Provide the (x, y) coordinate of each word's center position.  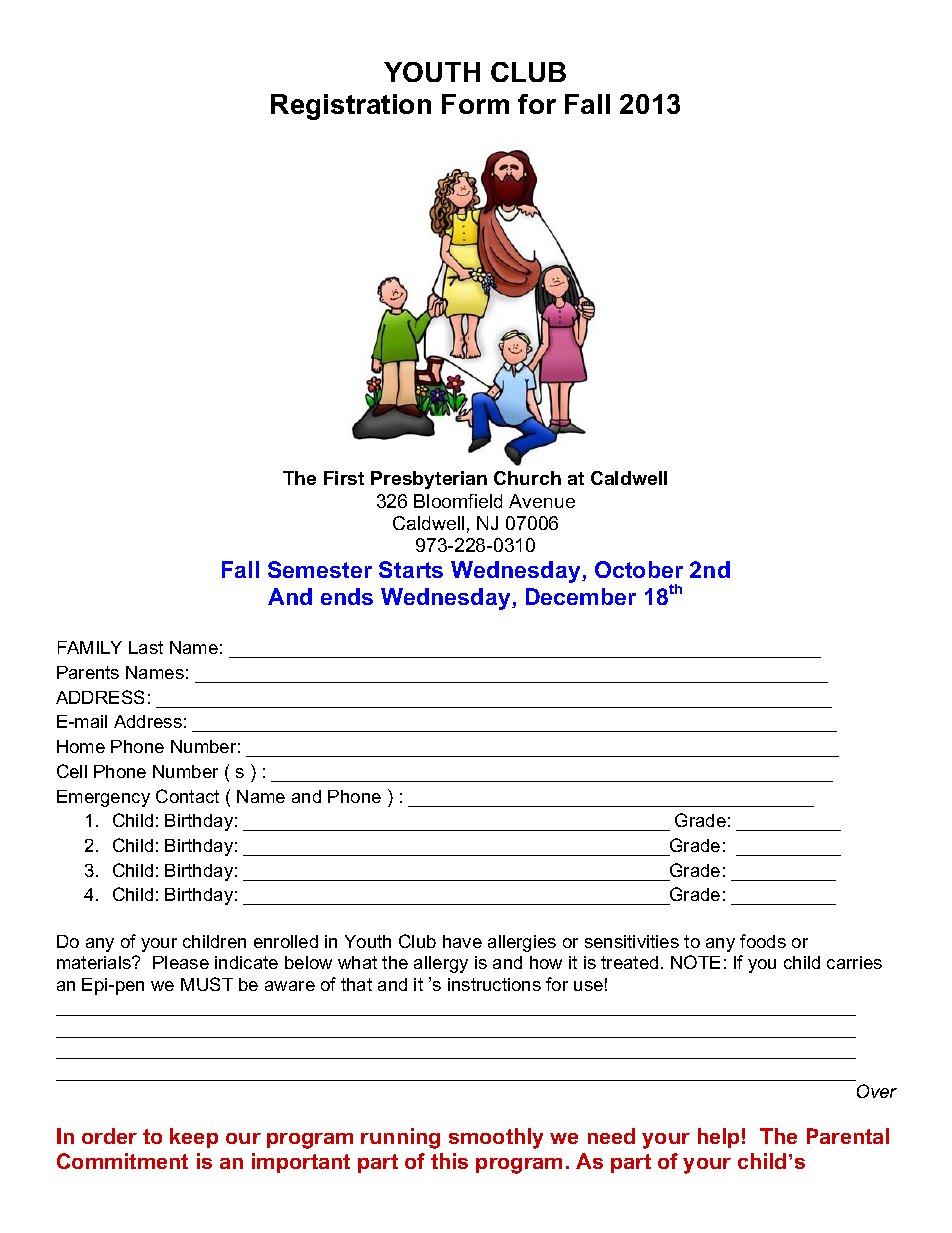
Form (475, 104)
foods (763, 941)
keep (194, 1138)
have (462, 941)
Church (527, 478)
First (344, 478)
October (639, 569)
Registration (351, 107)
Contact (187, 796)
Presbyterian (429, 480)
